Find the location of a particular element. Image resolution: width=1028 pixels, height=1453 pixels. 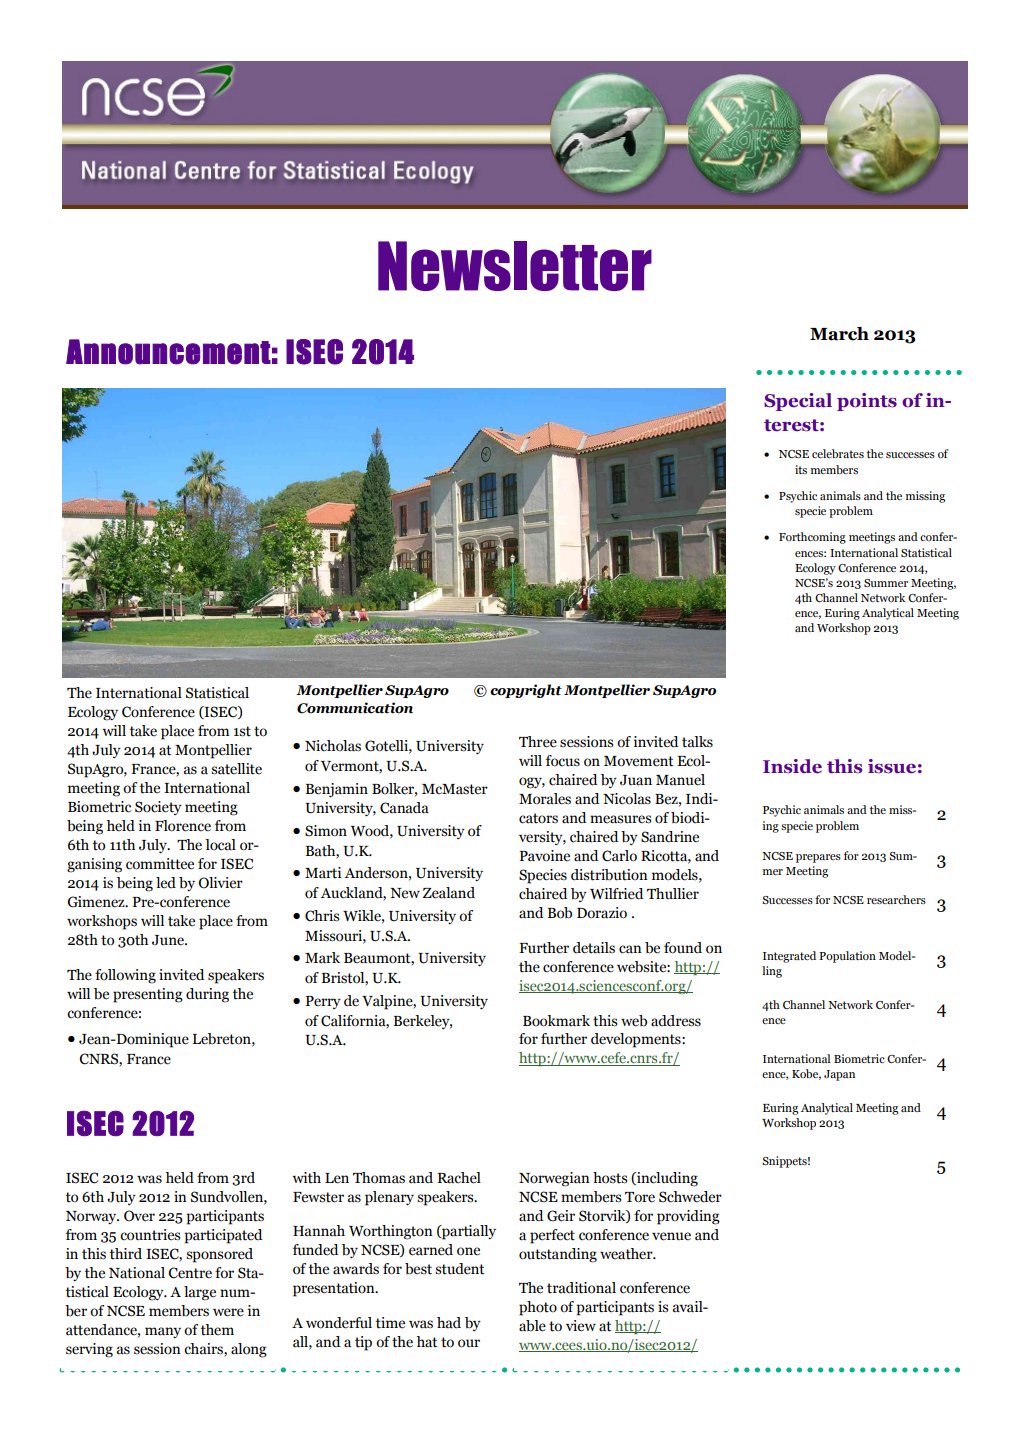

March is located at coordinates (839, 334).
